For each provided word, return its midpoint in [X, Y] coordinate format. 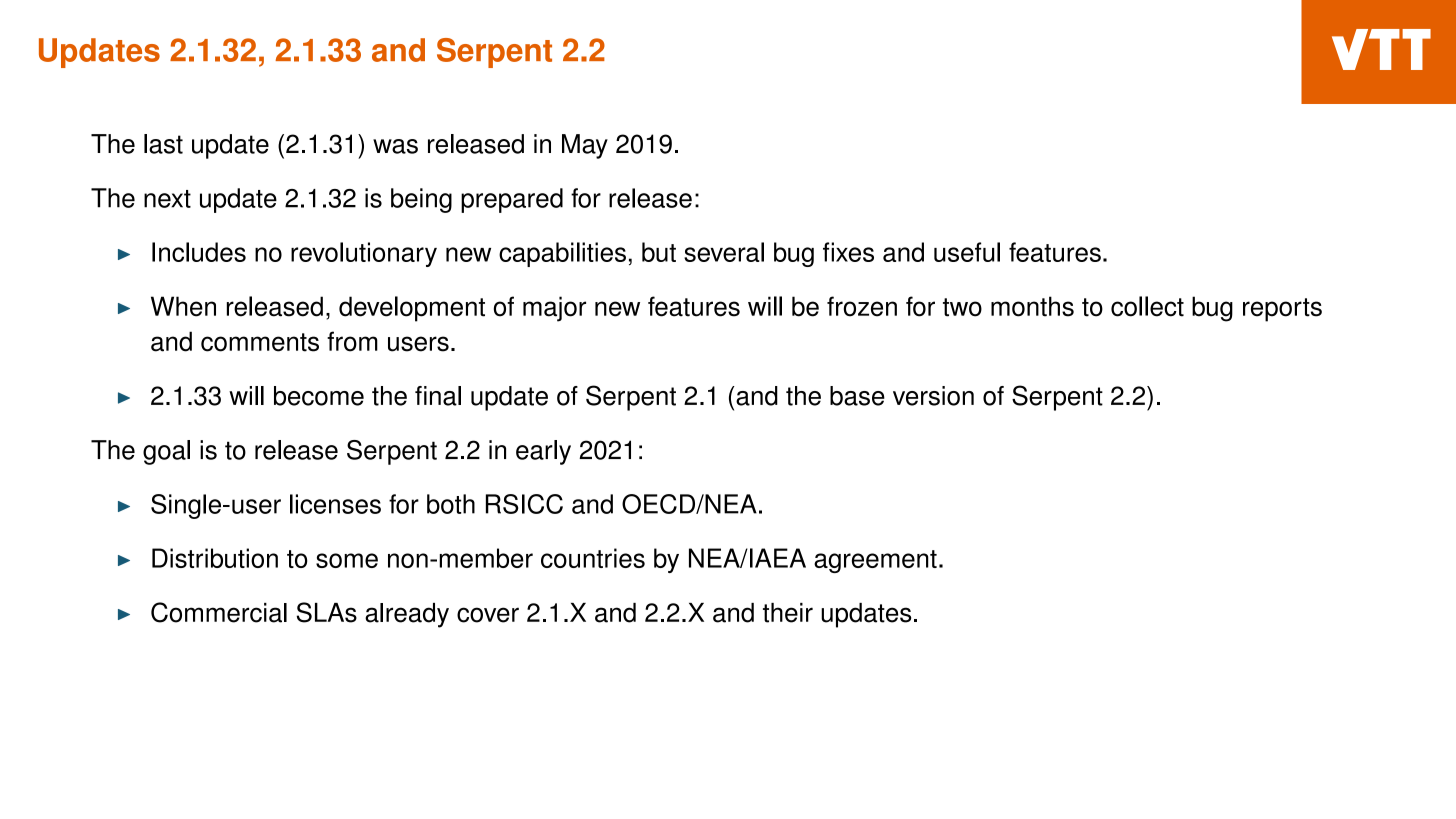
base [857, 396]
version [933, 396]
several [724, 252]
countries [593, 558]
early [543, 452]
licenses [335, 504]
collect [1147, 306]
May [585, 146]
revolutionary [364, 254]
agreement [875, 561]
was [395, 146]
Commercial [219, 612]
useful [967, 252]
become [319, 396]
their [788, 613]
